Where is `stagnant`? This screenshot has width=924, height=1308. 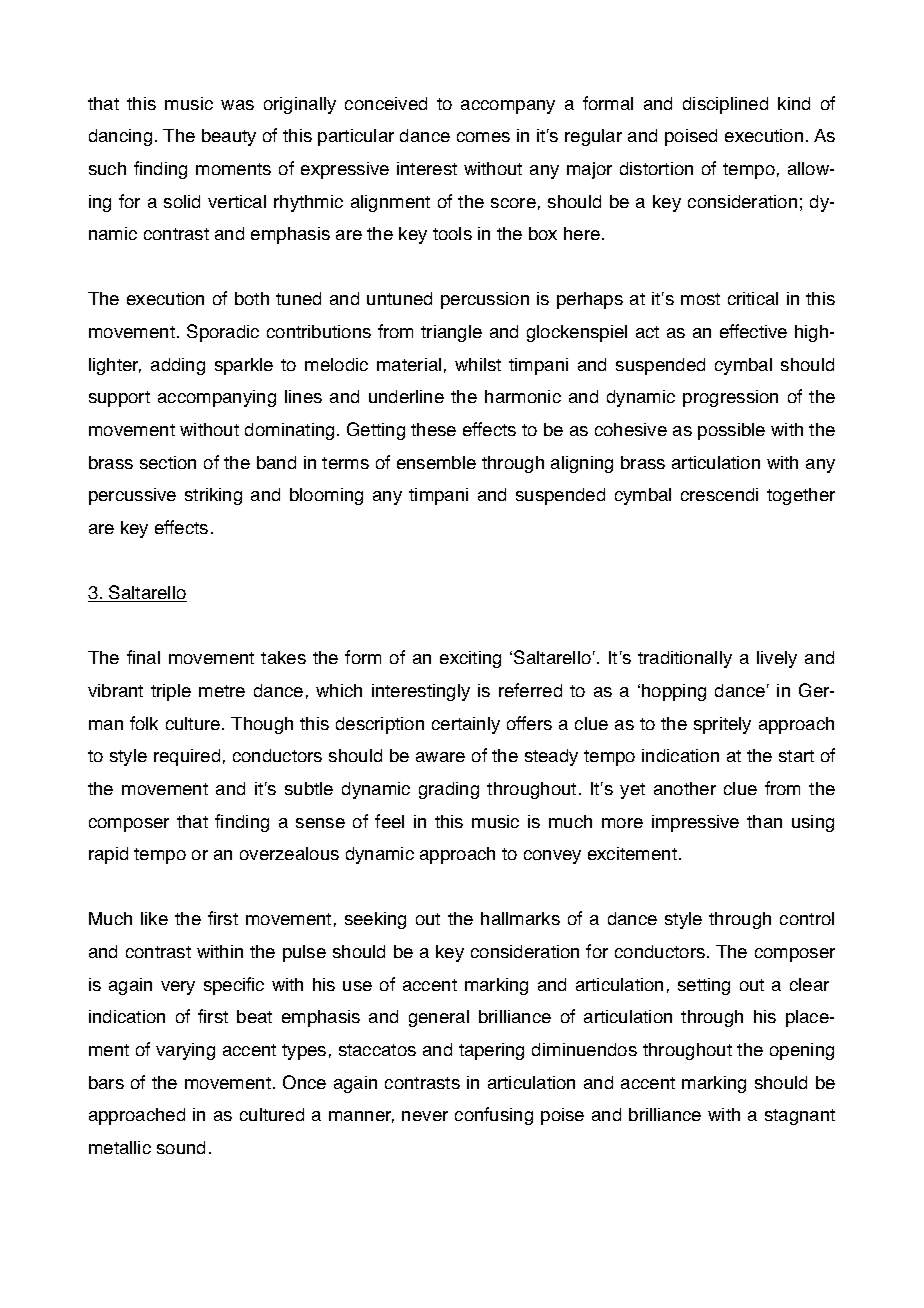 stagnant is located at coordinates (800, 1117).
